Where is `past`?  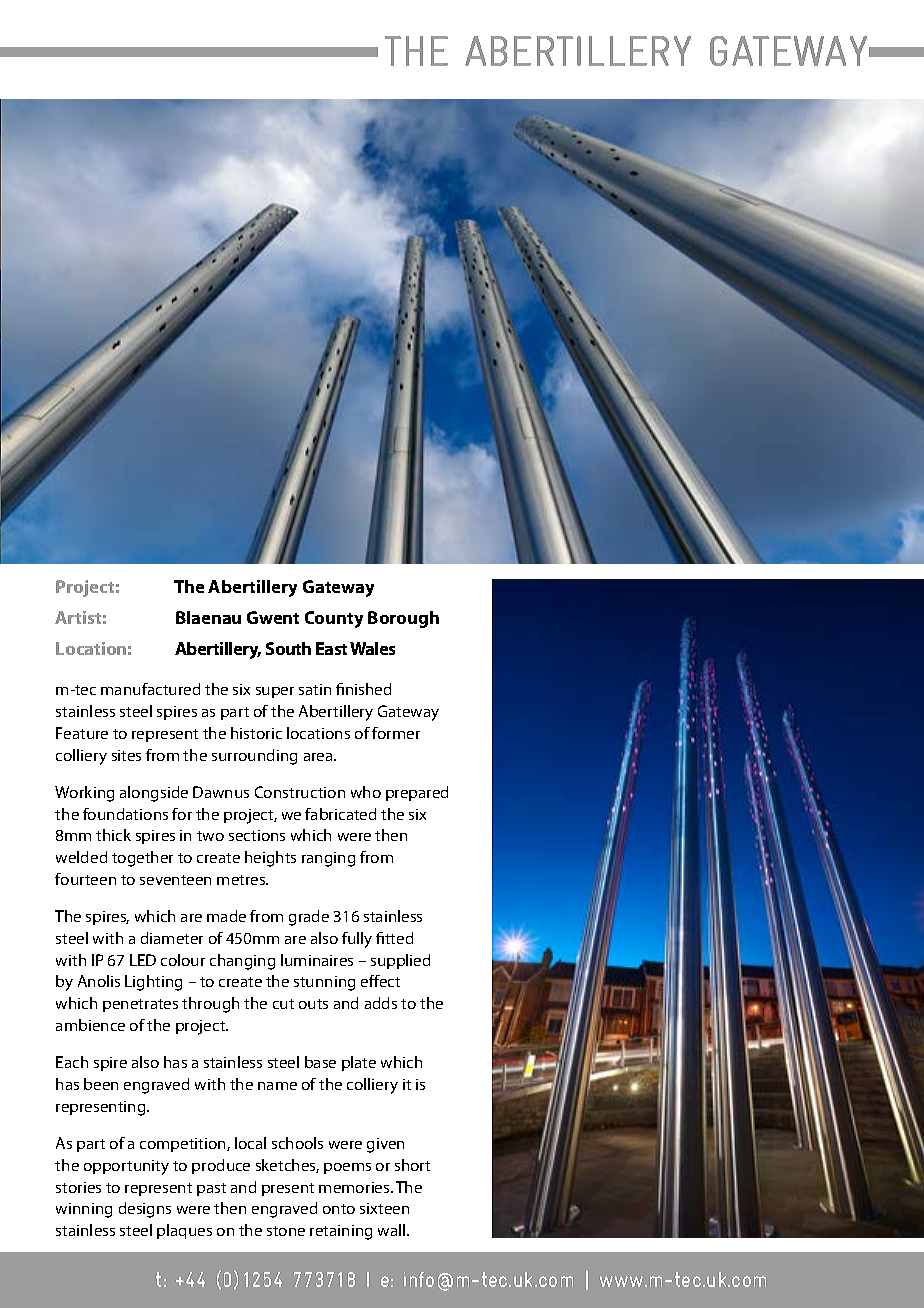
past is located at coordinates (211, 1189).
